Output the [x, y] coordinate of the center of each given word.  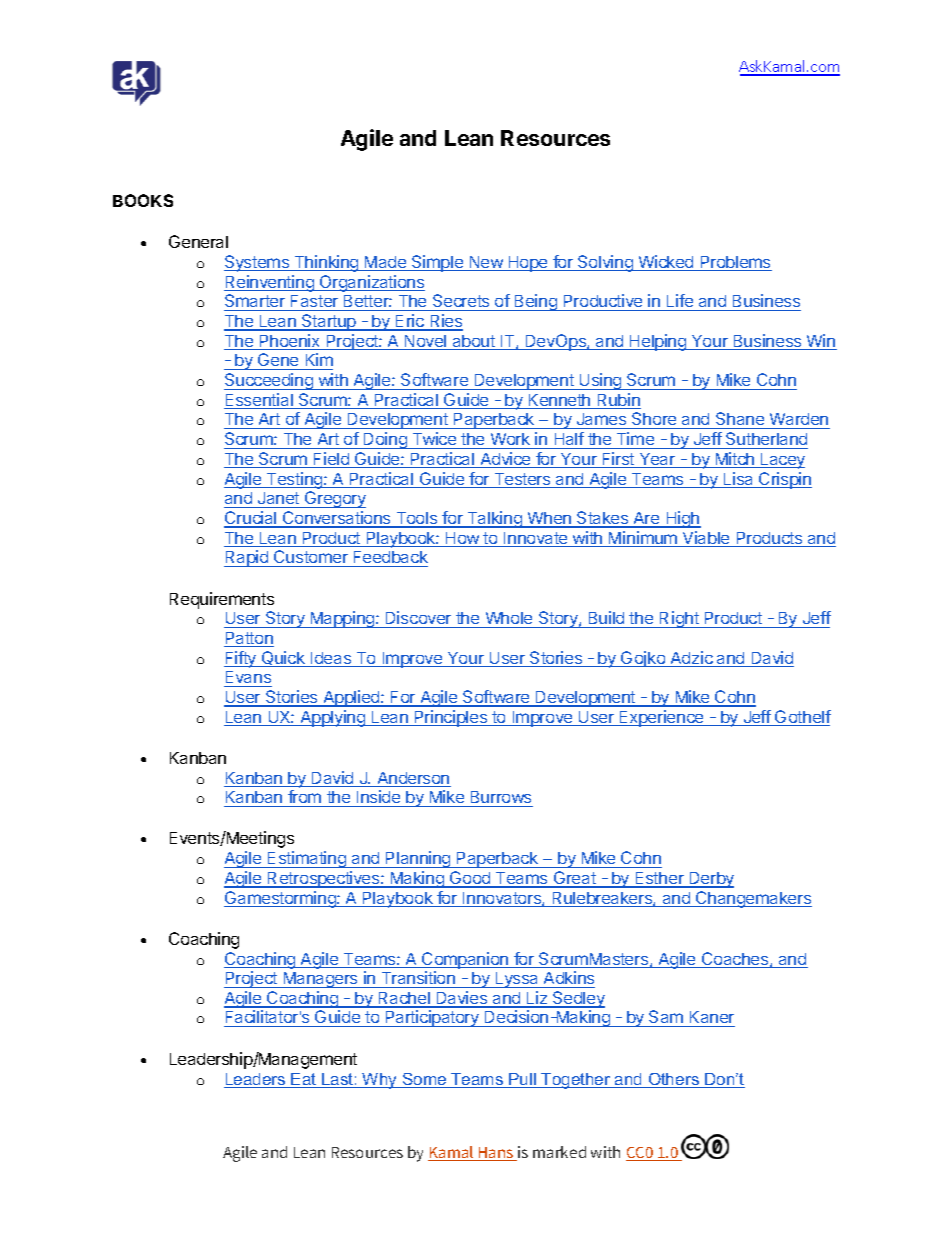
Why [380, 1081]
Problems [735, 263]
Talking [494, 519]
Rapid [247, 558]
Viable [706, 539]
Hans [496, 1154]
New [486, 263]
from [305, 798]
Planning [418, 859]
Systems [258, 263]
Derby [710, 880]
